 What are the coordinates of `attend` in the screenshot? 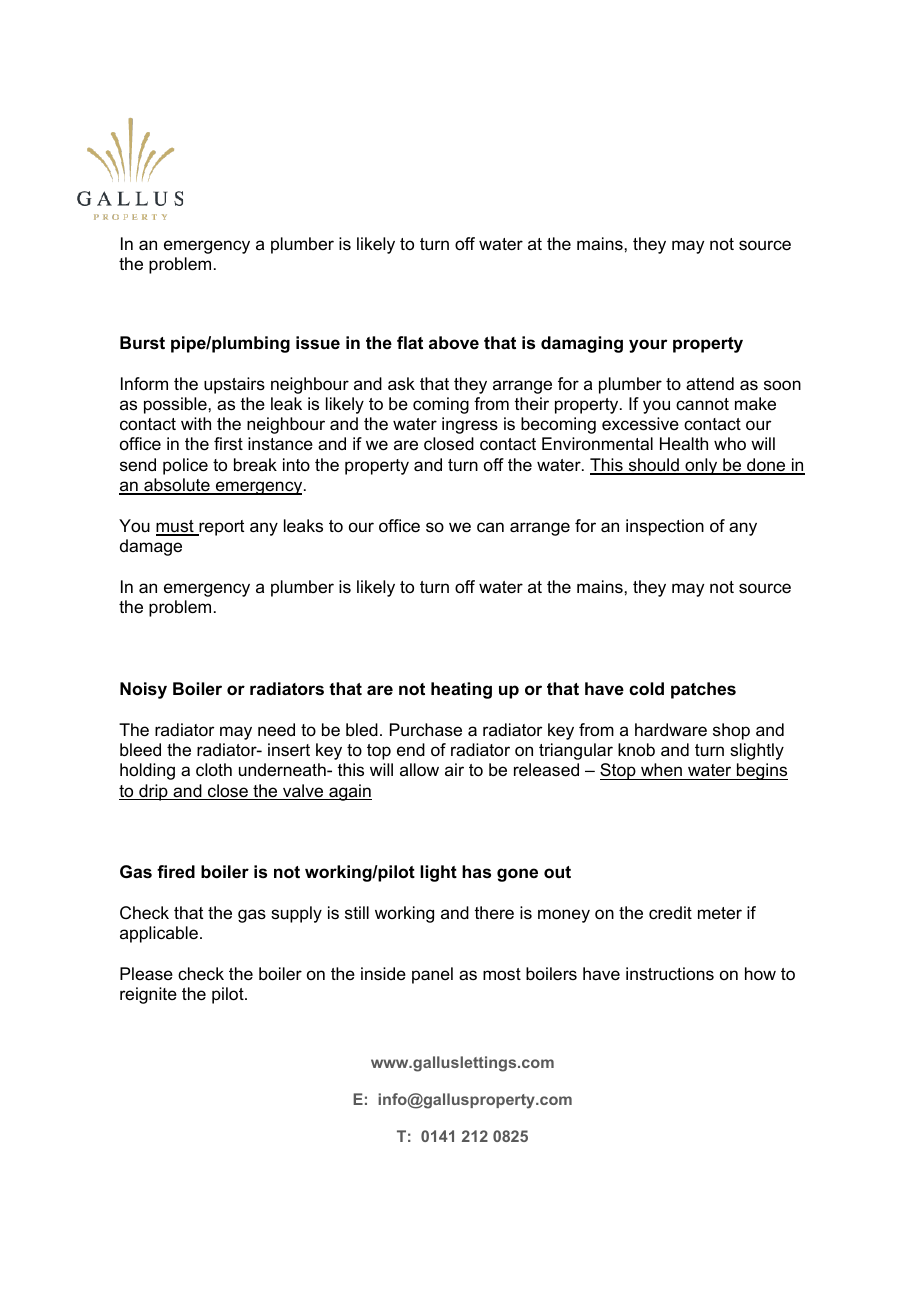 It's located at (710, 384).
